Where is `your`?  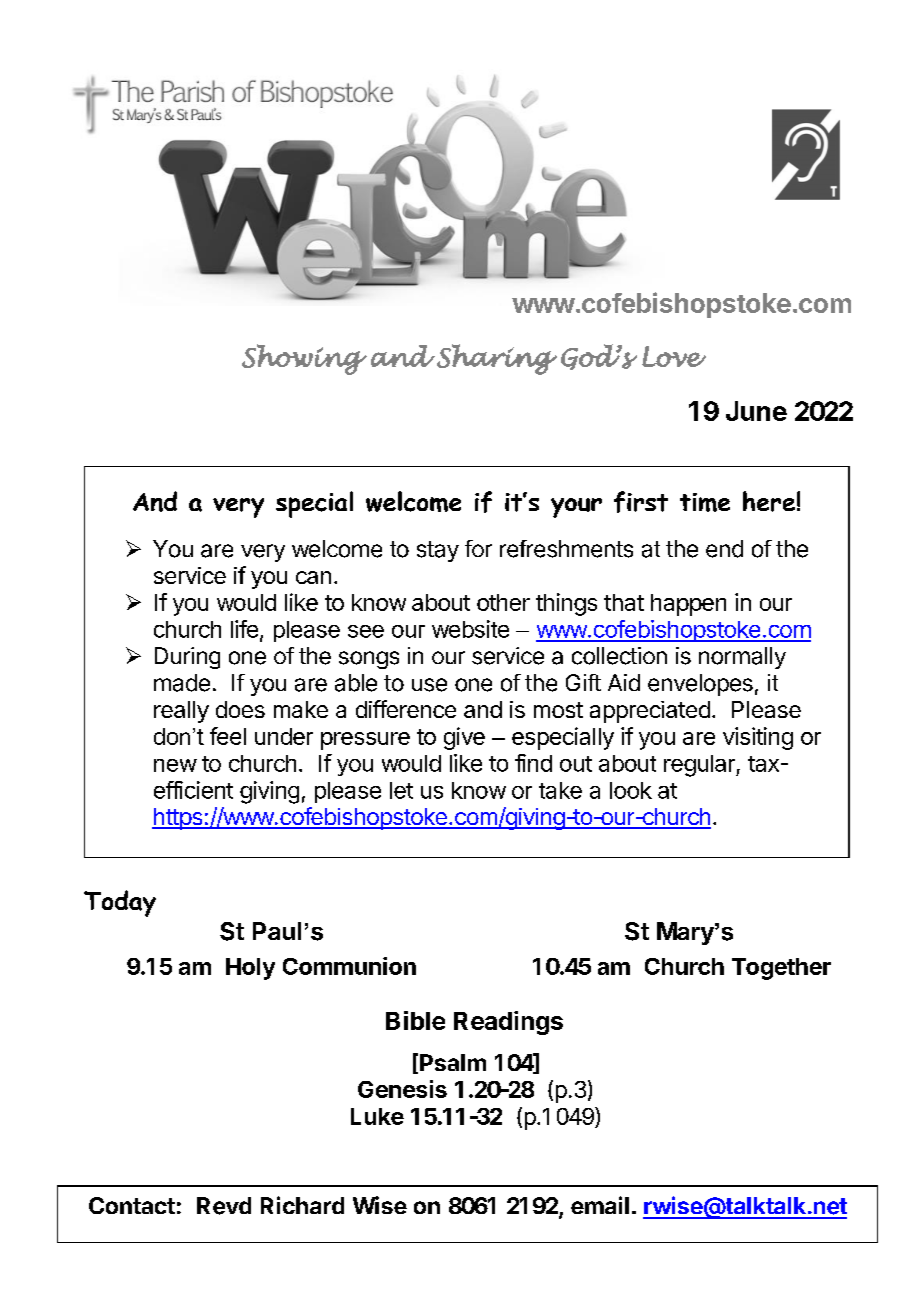 your is located at coordinates (576, 508).
